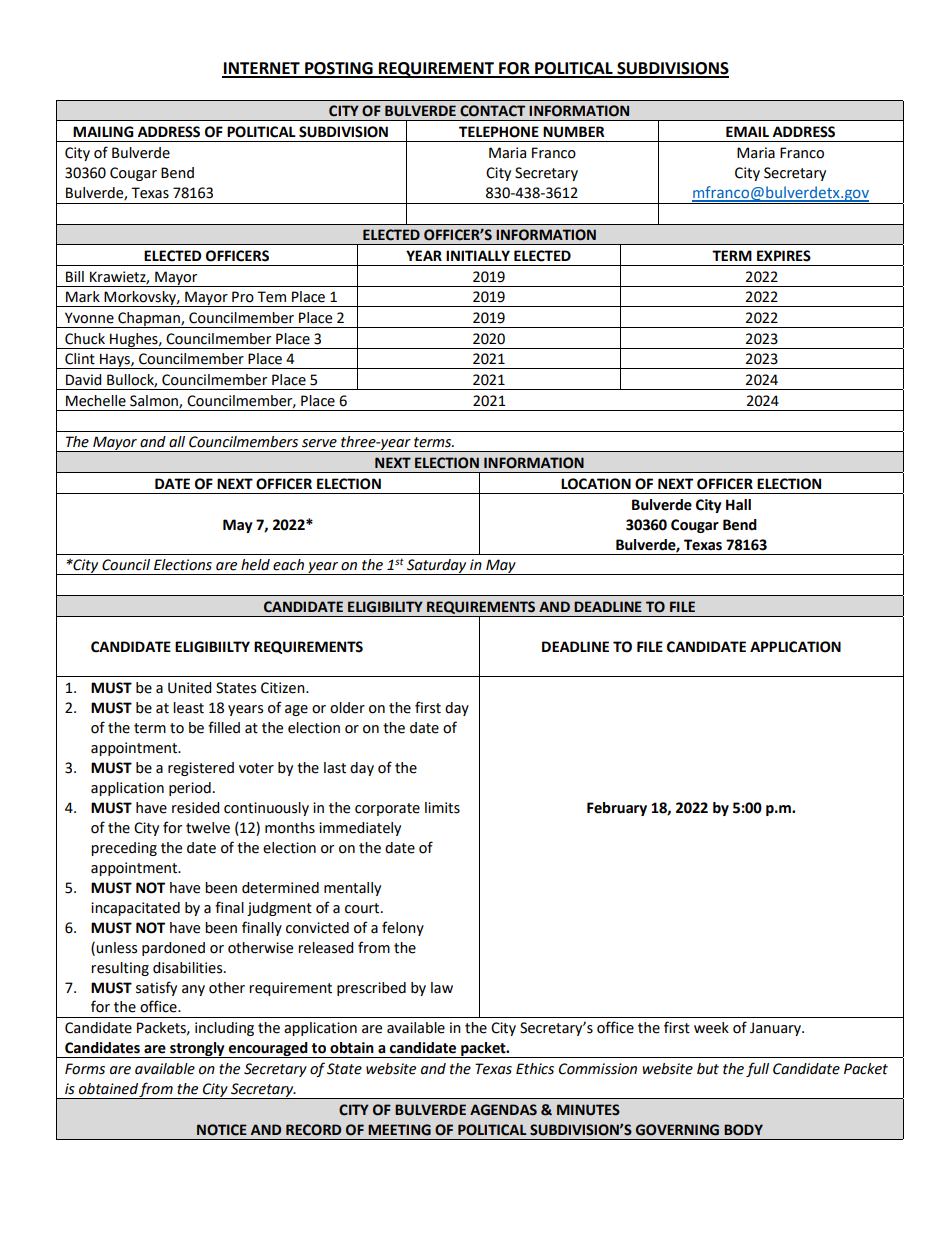  I want to click on MEETING, so click(399, 1130).
